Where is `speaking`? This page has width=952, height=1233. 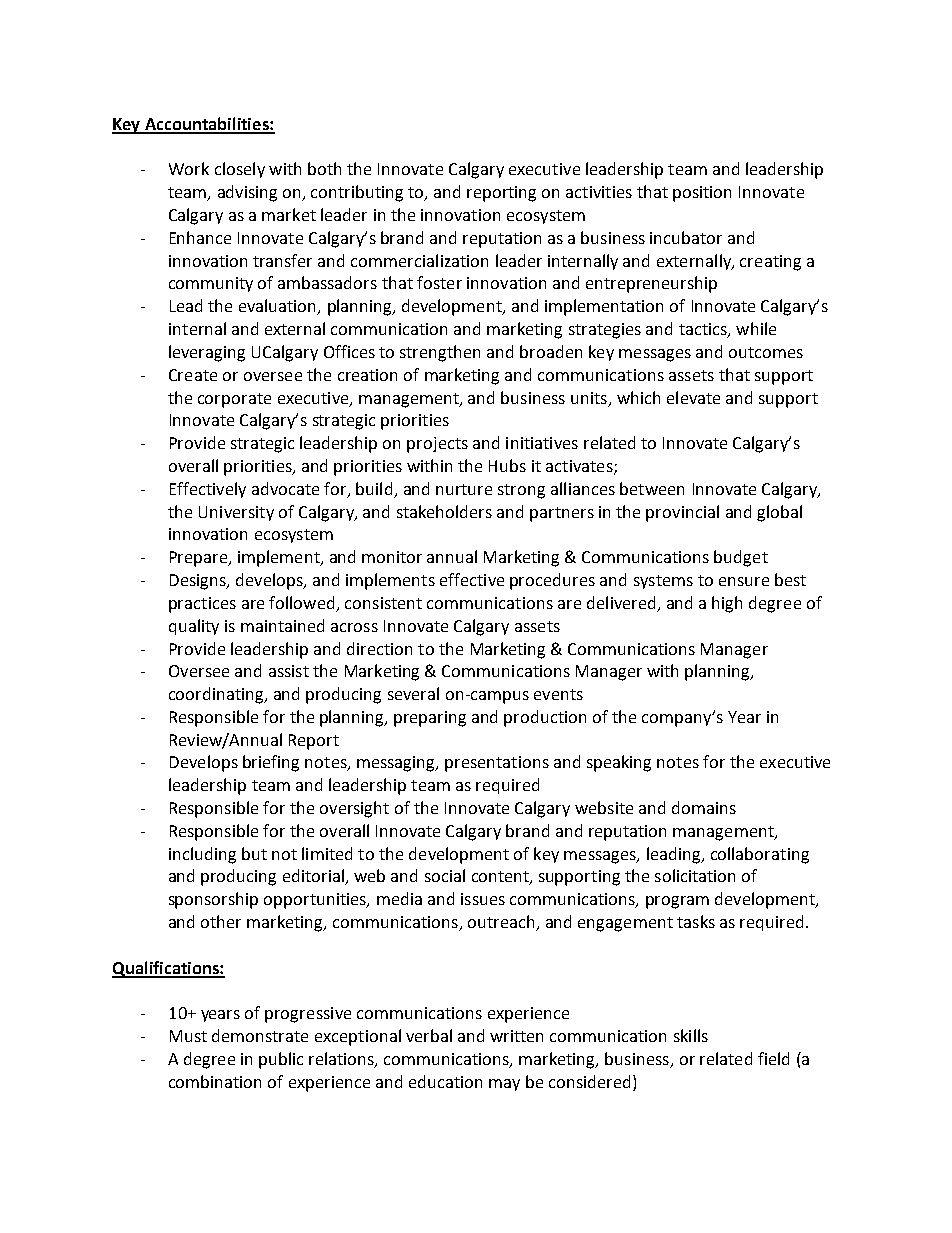
speaking is located at coordinates (619, 763).
